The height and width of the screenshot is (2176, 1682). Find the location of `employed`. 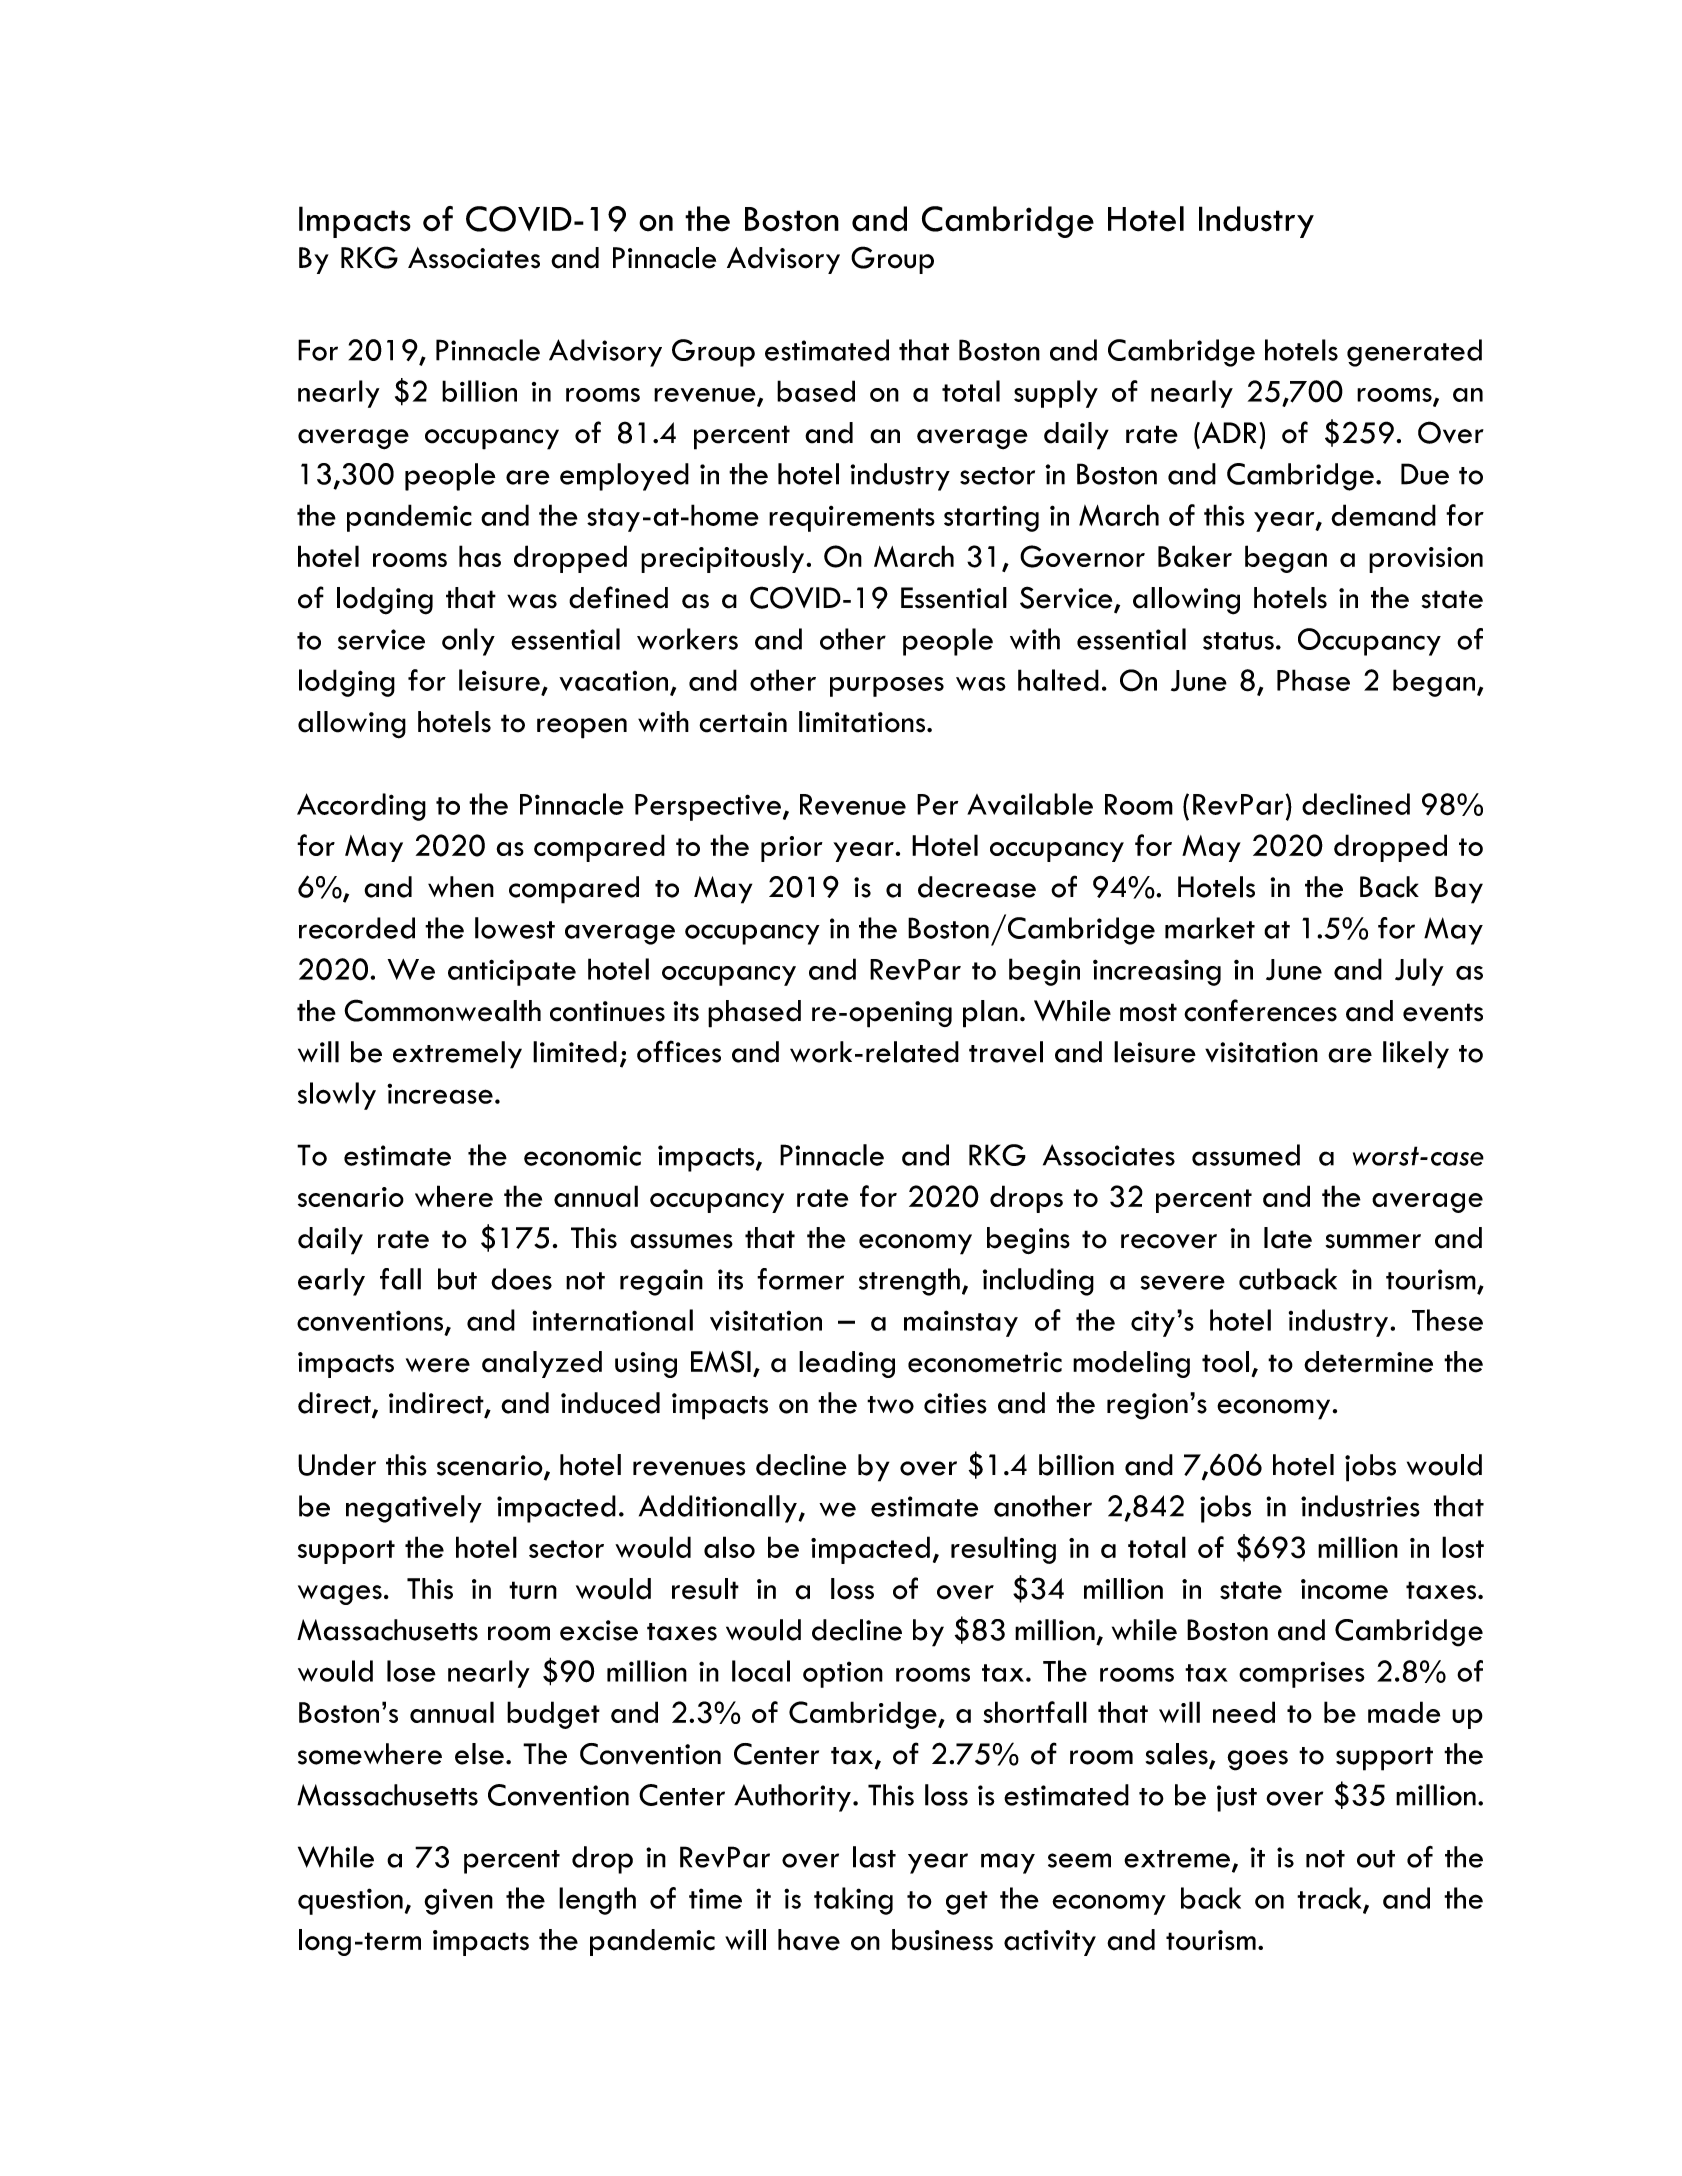

employed is located at coordinates (624, 477).
